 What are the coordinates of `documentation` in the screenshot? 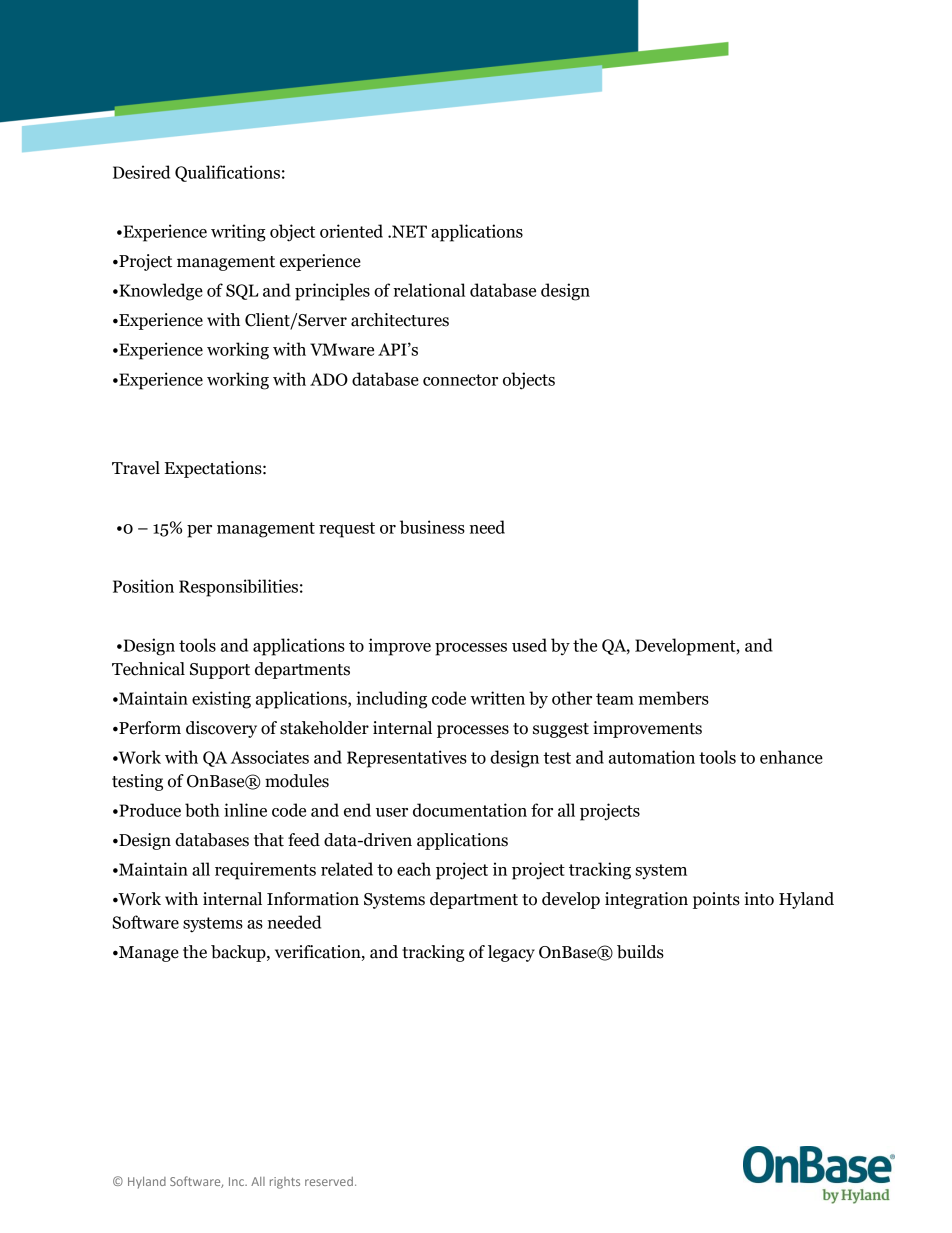 It's located at (470, 810).
